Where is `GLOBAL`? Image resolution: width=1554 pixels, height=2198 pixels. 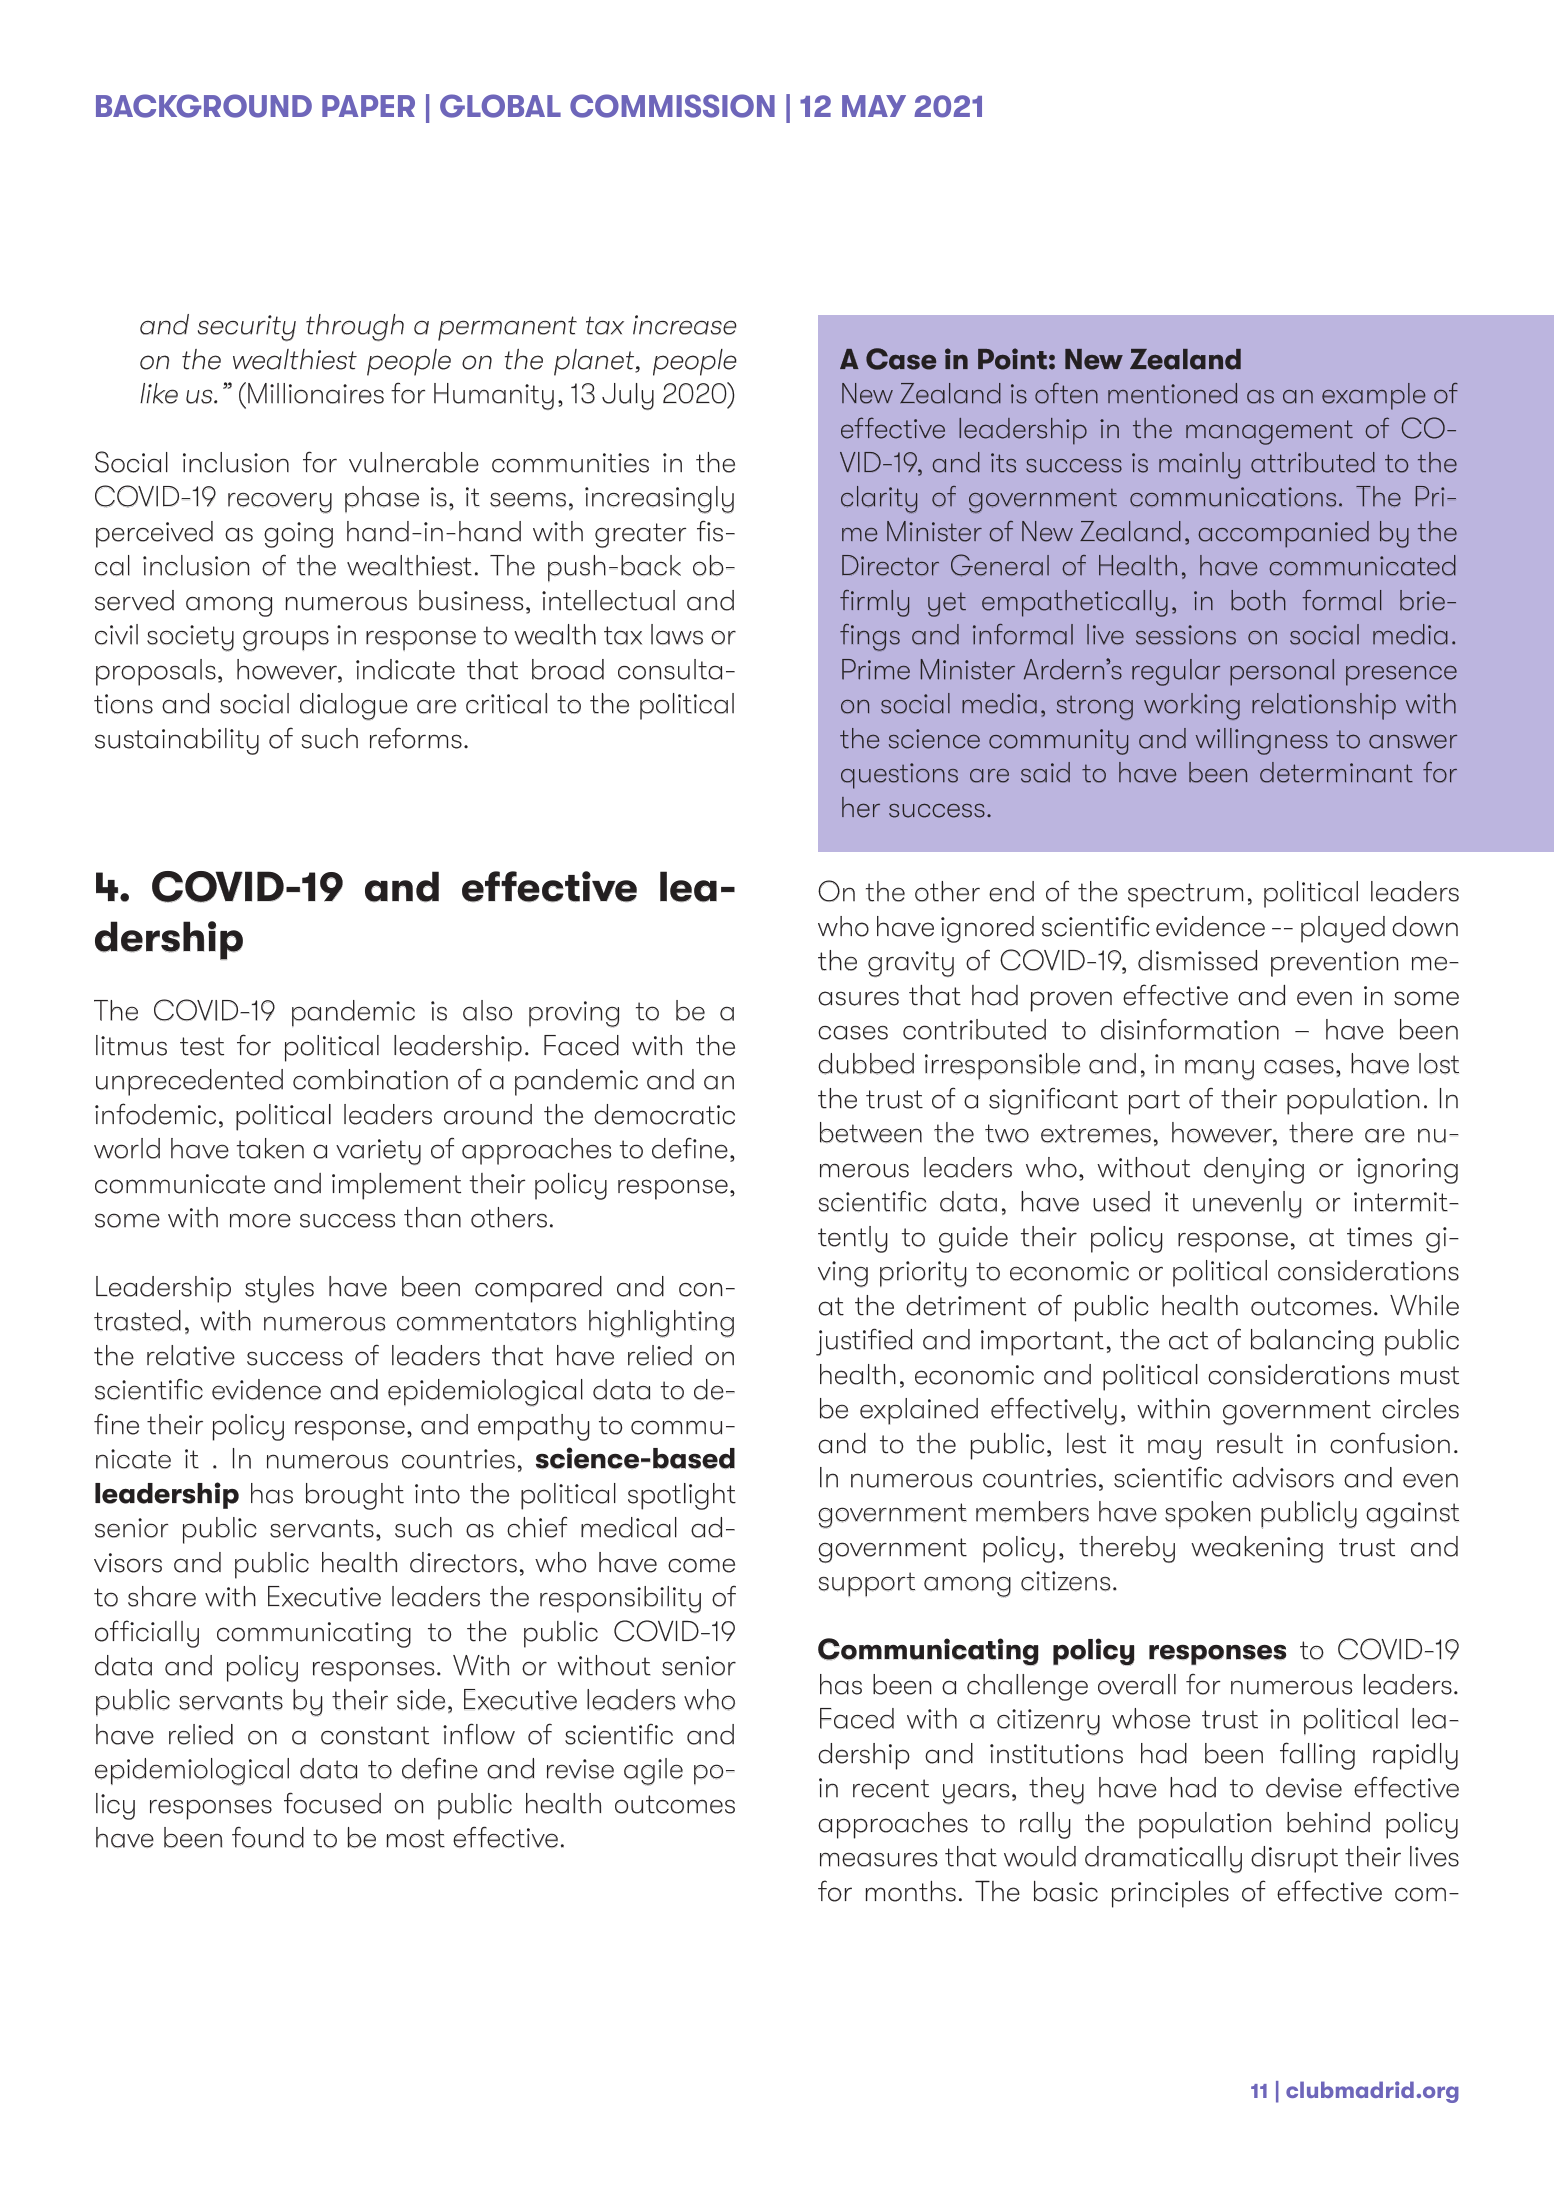
GLOBAL is located at coordinates (500, 106).
